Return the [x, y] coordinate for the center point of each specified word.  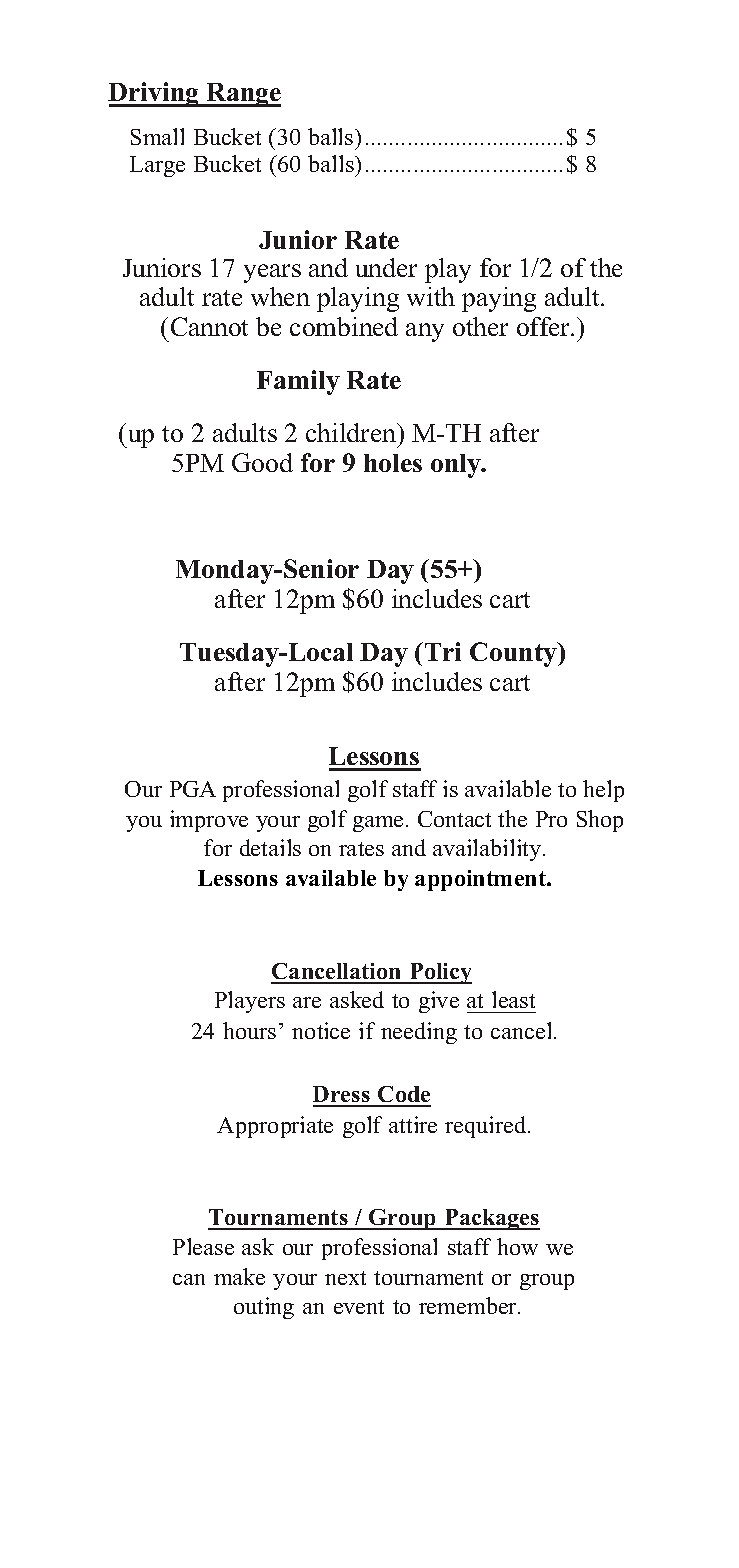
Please [203, 1246]
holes [393, 463]
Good [262, 462]
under [386, 267]
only [457, 466]
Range [243, 95]
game [378, 824]
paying [499, 299]
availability [488, 850]
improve [209, 821]
